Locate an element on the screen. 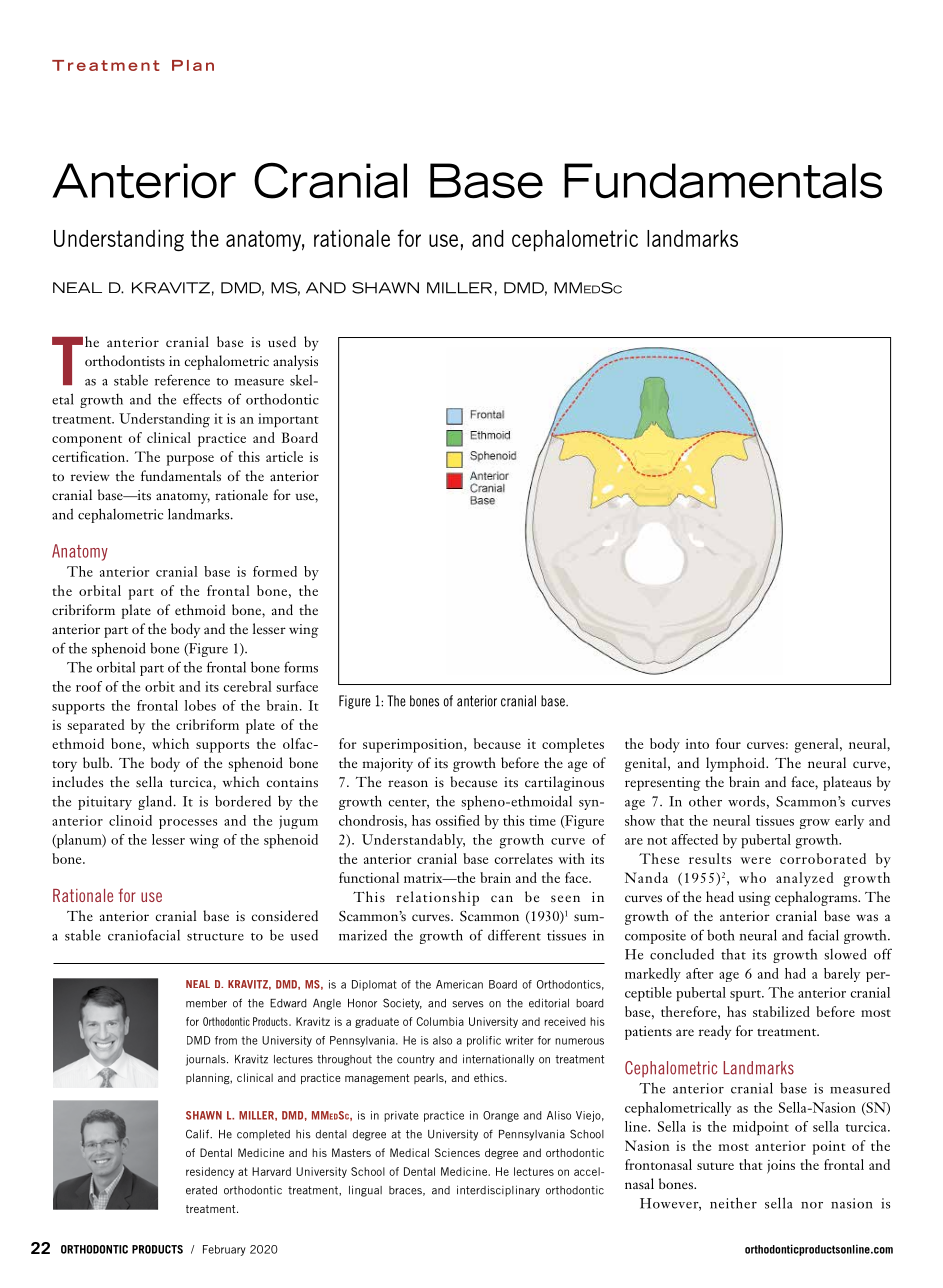 The width and height of the screenshot is (943, 1288). four is located at coordinates (728, 743).
